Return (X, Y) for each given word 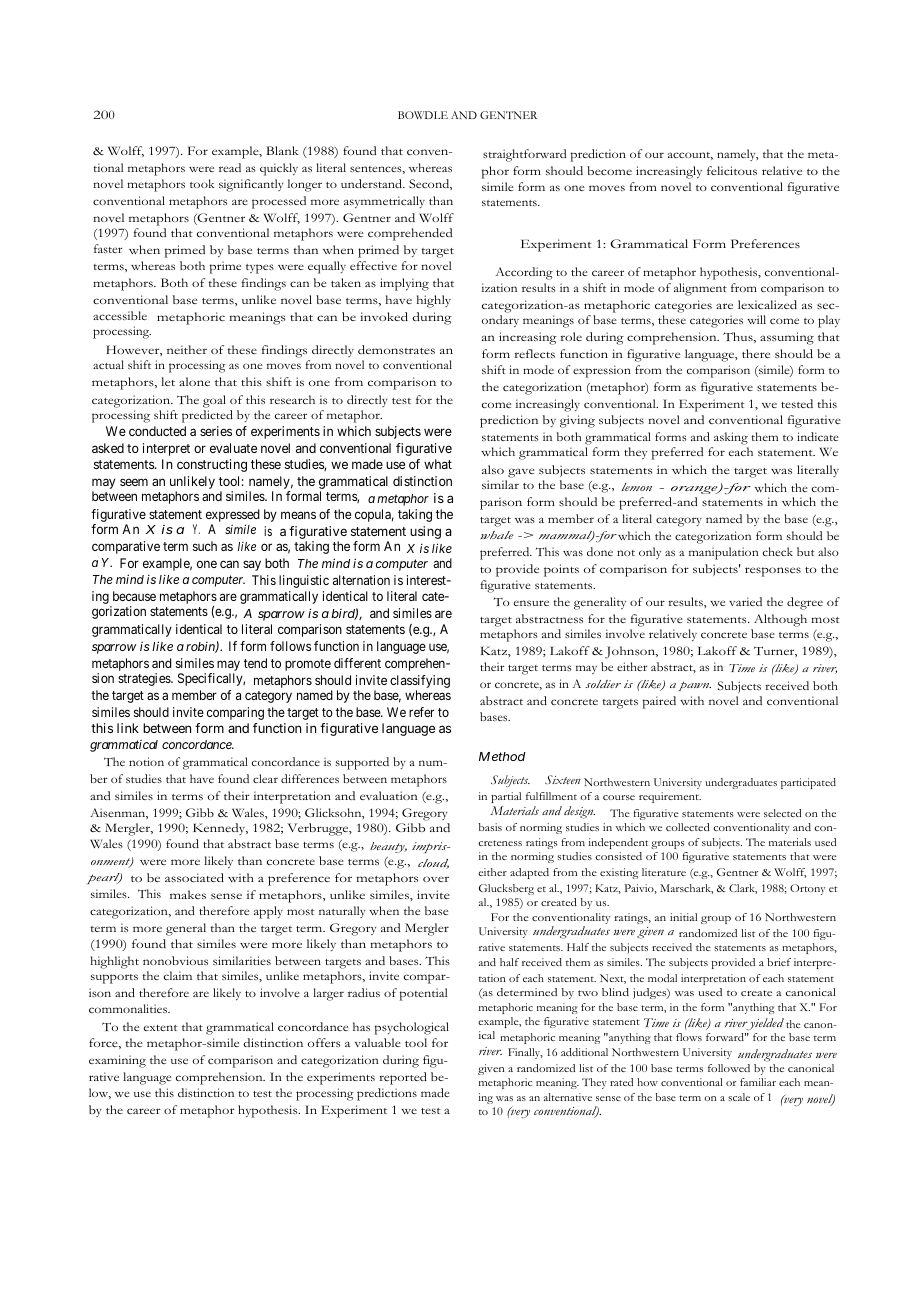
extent (160, 1028)
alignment (700, 289)
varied (745, 601)
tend (255, 663)
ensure (531, 603)
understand (373, 183)
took (202, 183)
